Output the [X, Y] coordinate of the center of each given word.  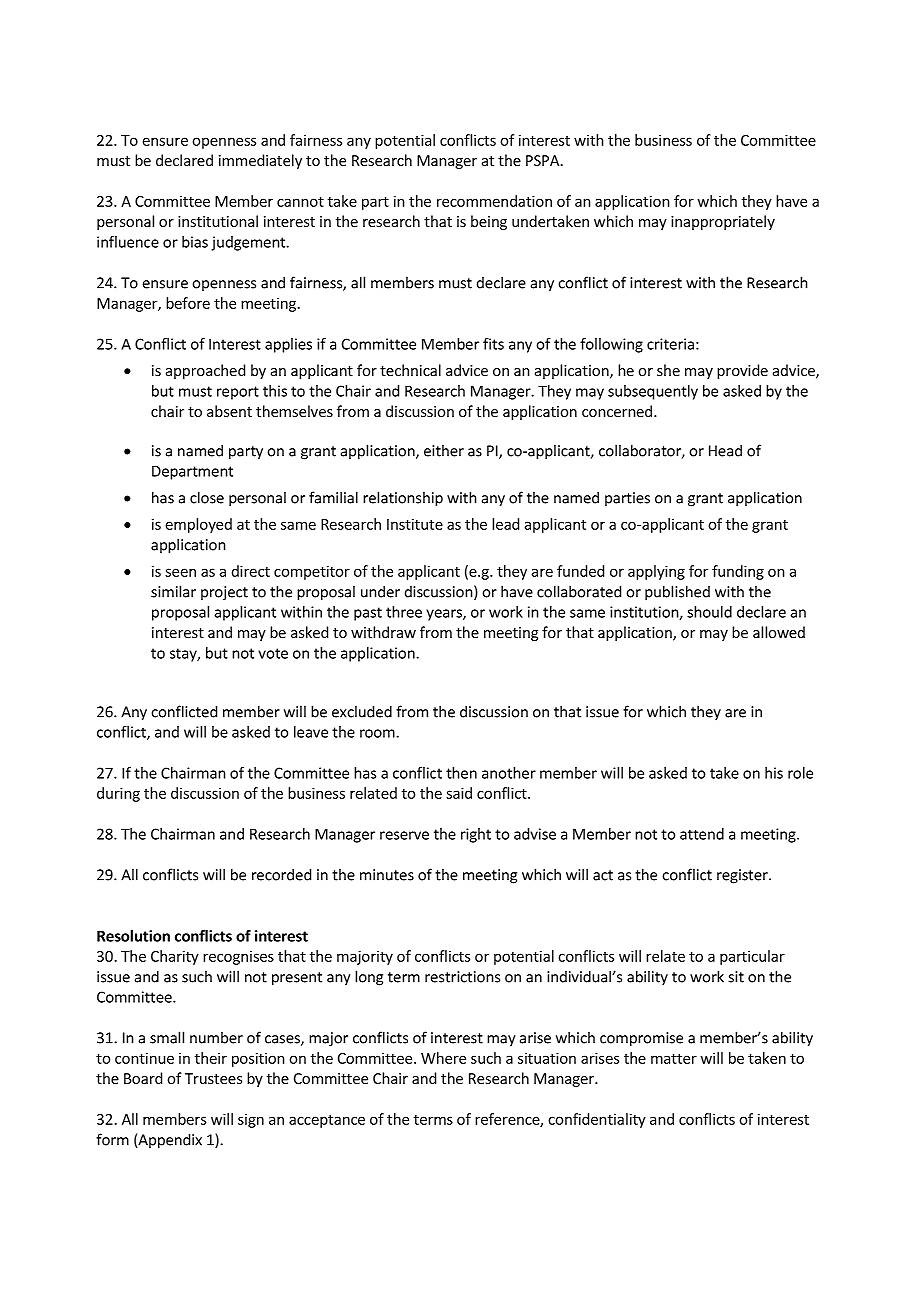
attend [702, 834]
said [459, 793]
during [118, 794]
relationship [403, 499]
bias [195, 242]
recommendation [494, 201]
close [207, 497]
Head [725, 450]
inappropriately [723, 222]
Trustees [213, 1078]
